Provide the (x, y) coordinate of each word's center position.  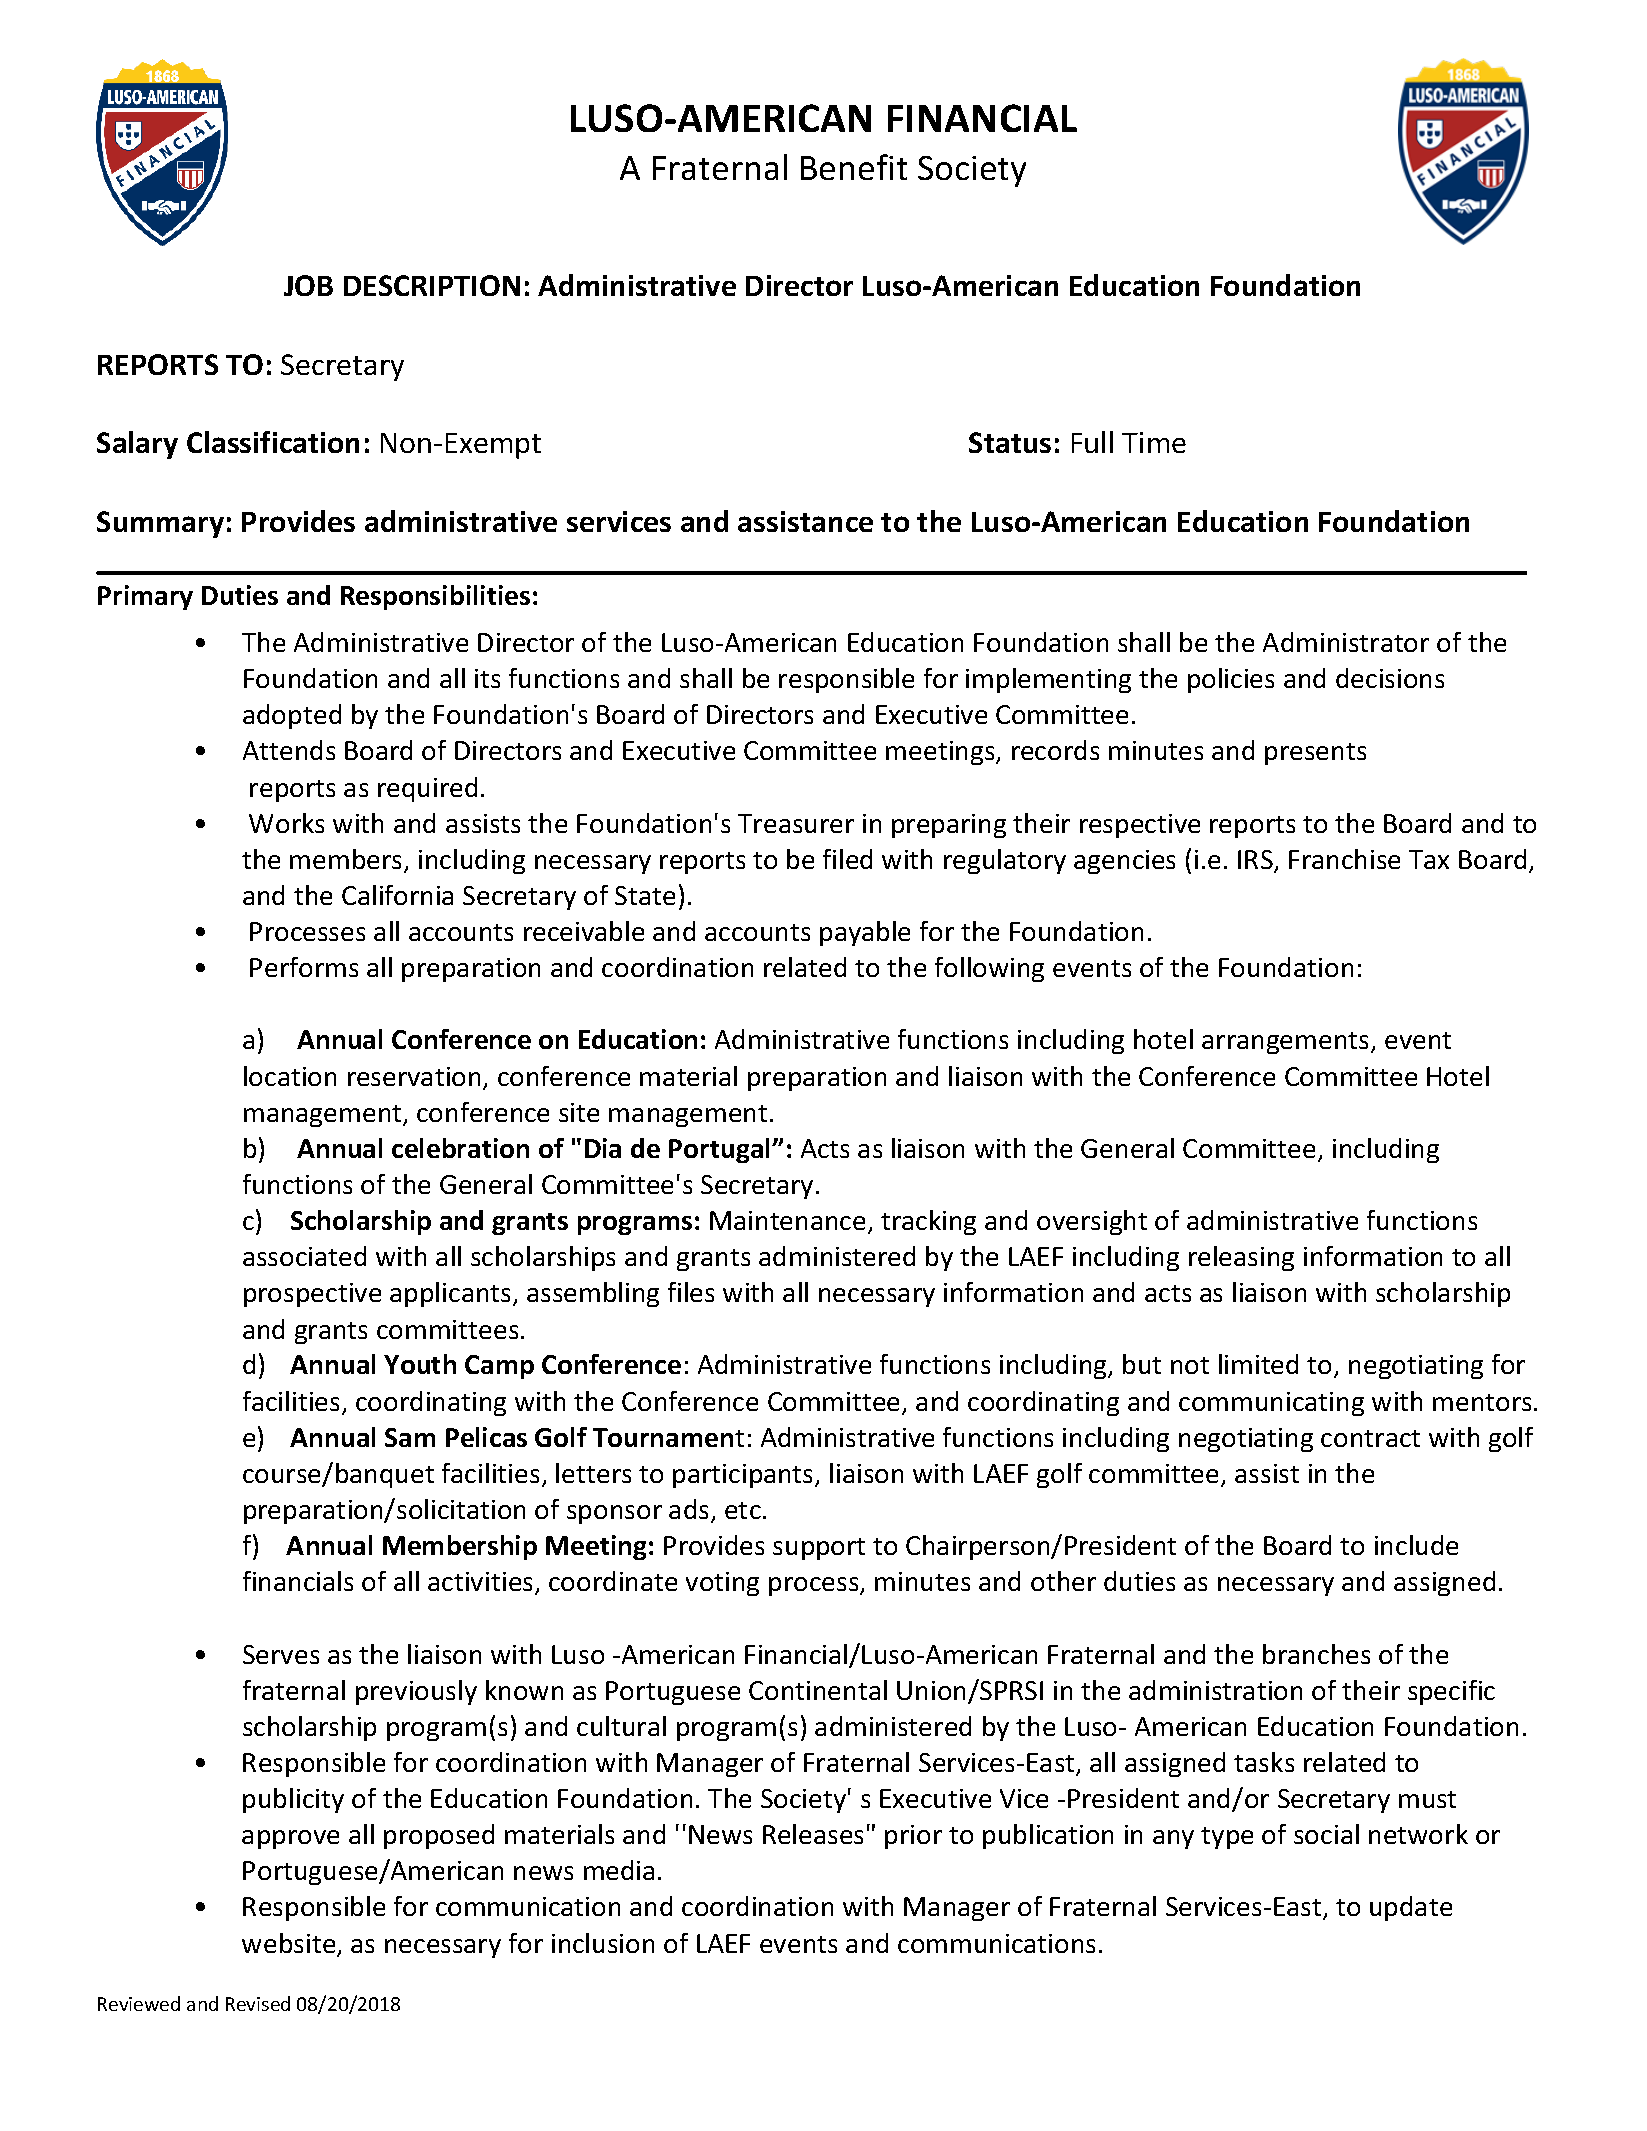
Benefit (854, 167)
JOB (308, 285)
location (290, 1076)
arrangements (1287, 1043)
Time (1154, 442)
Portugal (721, 1150)
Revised (258, 2003)
